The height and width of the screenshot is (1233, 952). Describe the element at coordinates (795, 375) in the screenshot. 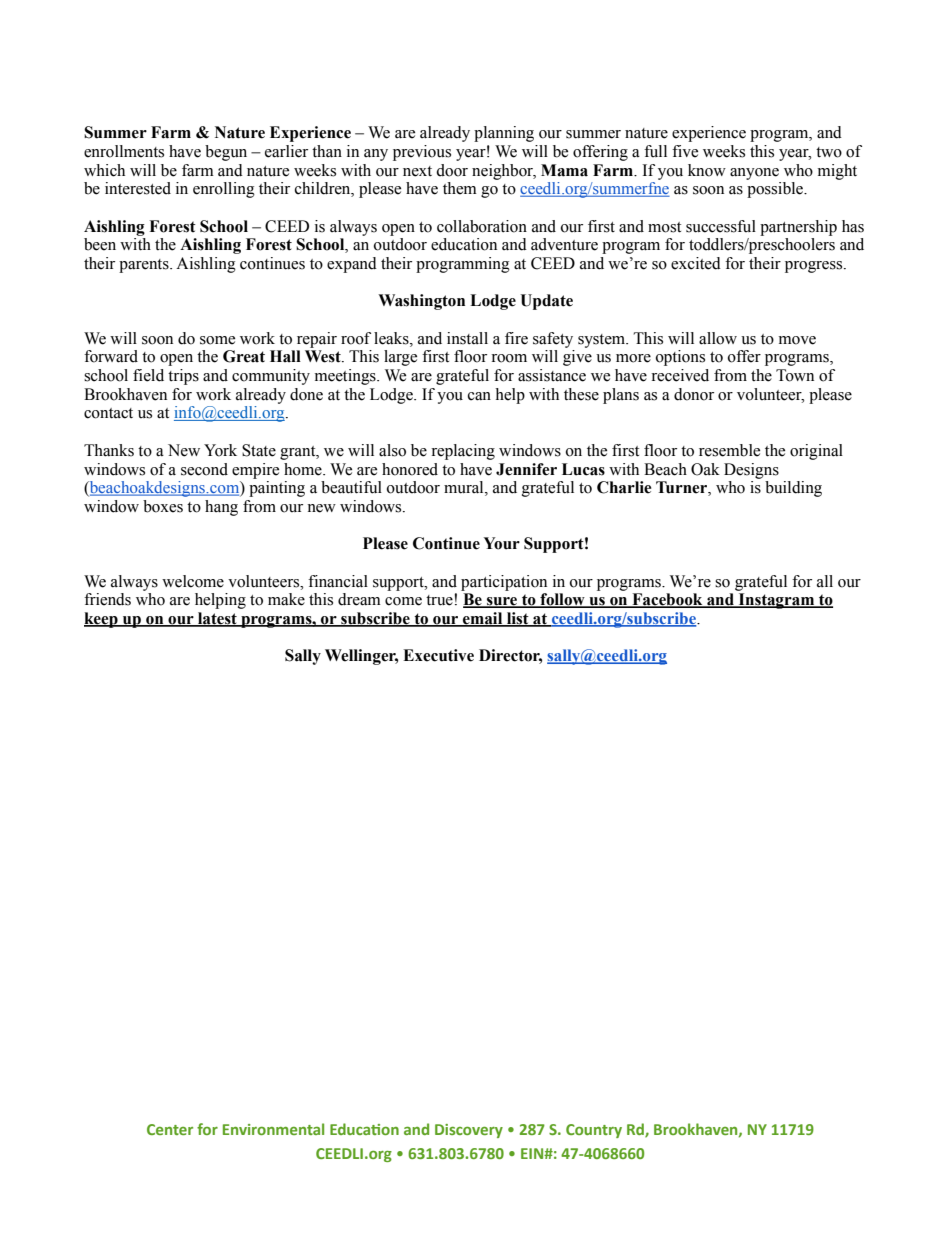

I see `Town` at that location.
